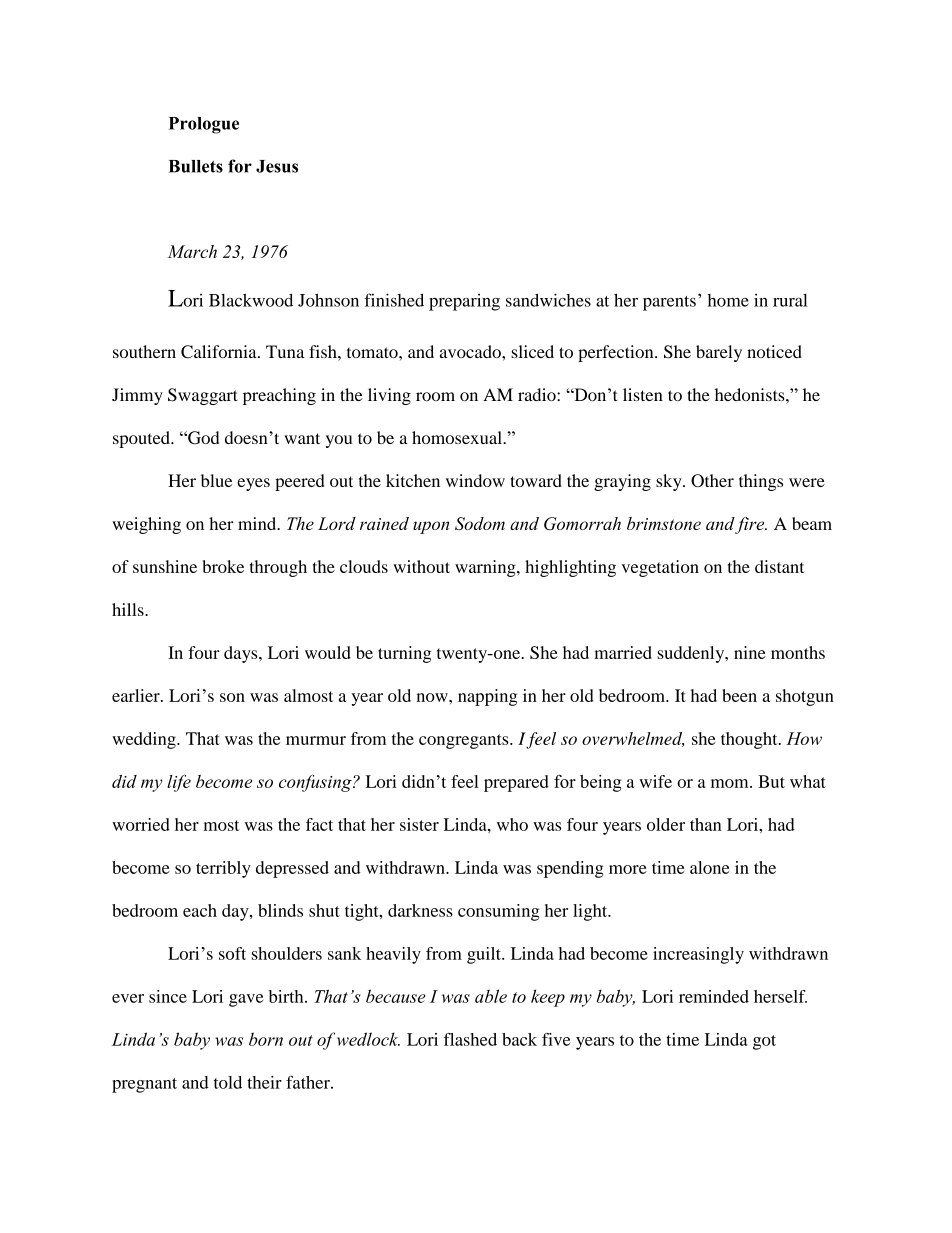 This screenshot has width=952, height=1233. I want to click on Jesus, so click(277, 166).
